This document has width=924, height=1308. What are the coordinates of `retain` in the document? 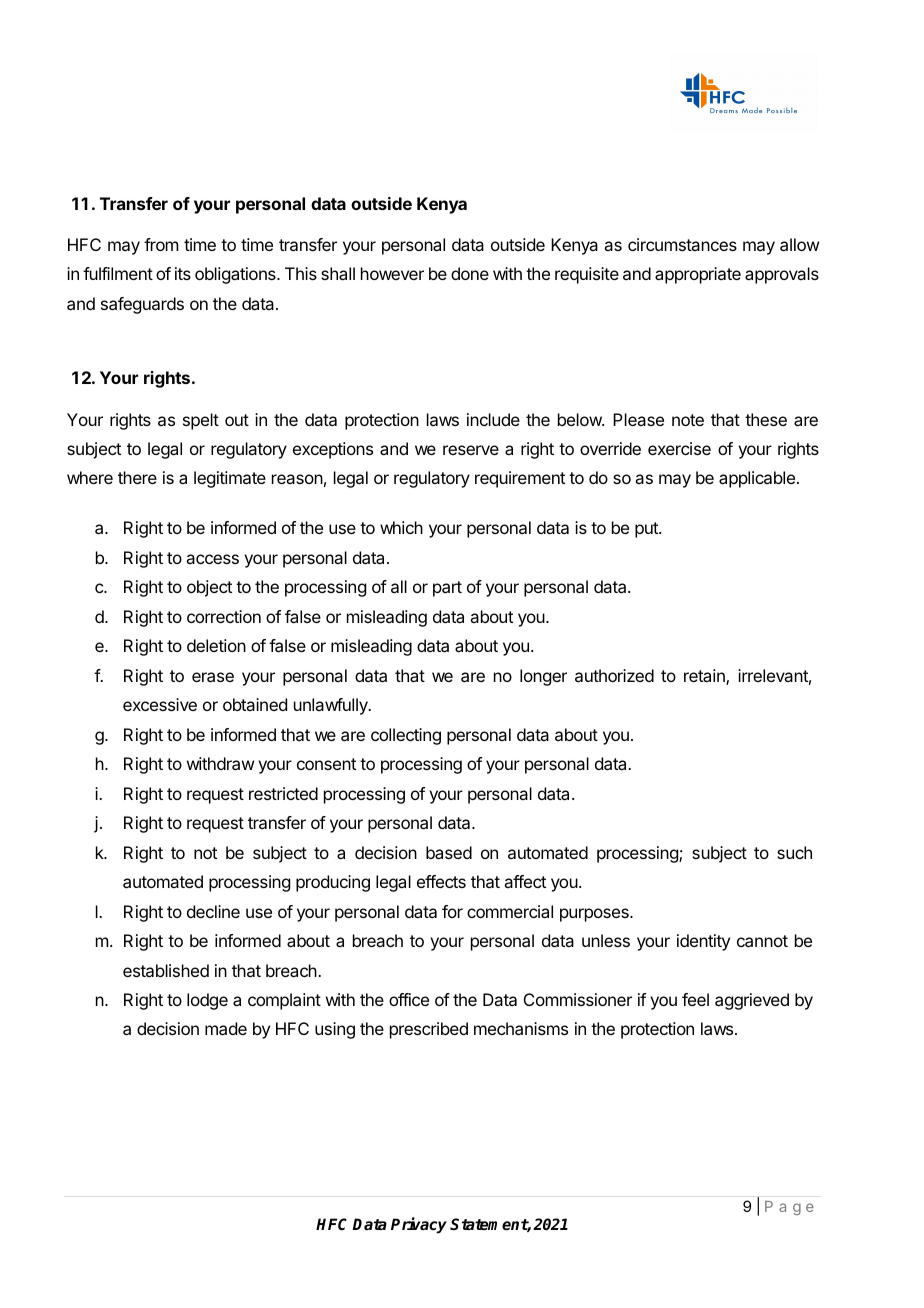 It's located at (705, 677).
